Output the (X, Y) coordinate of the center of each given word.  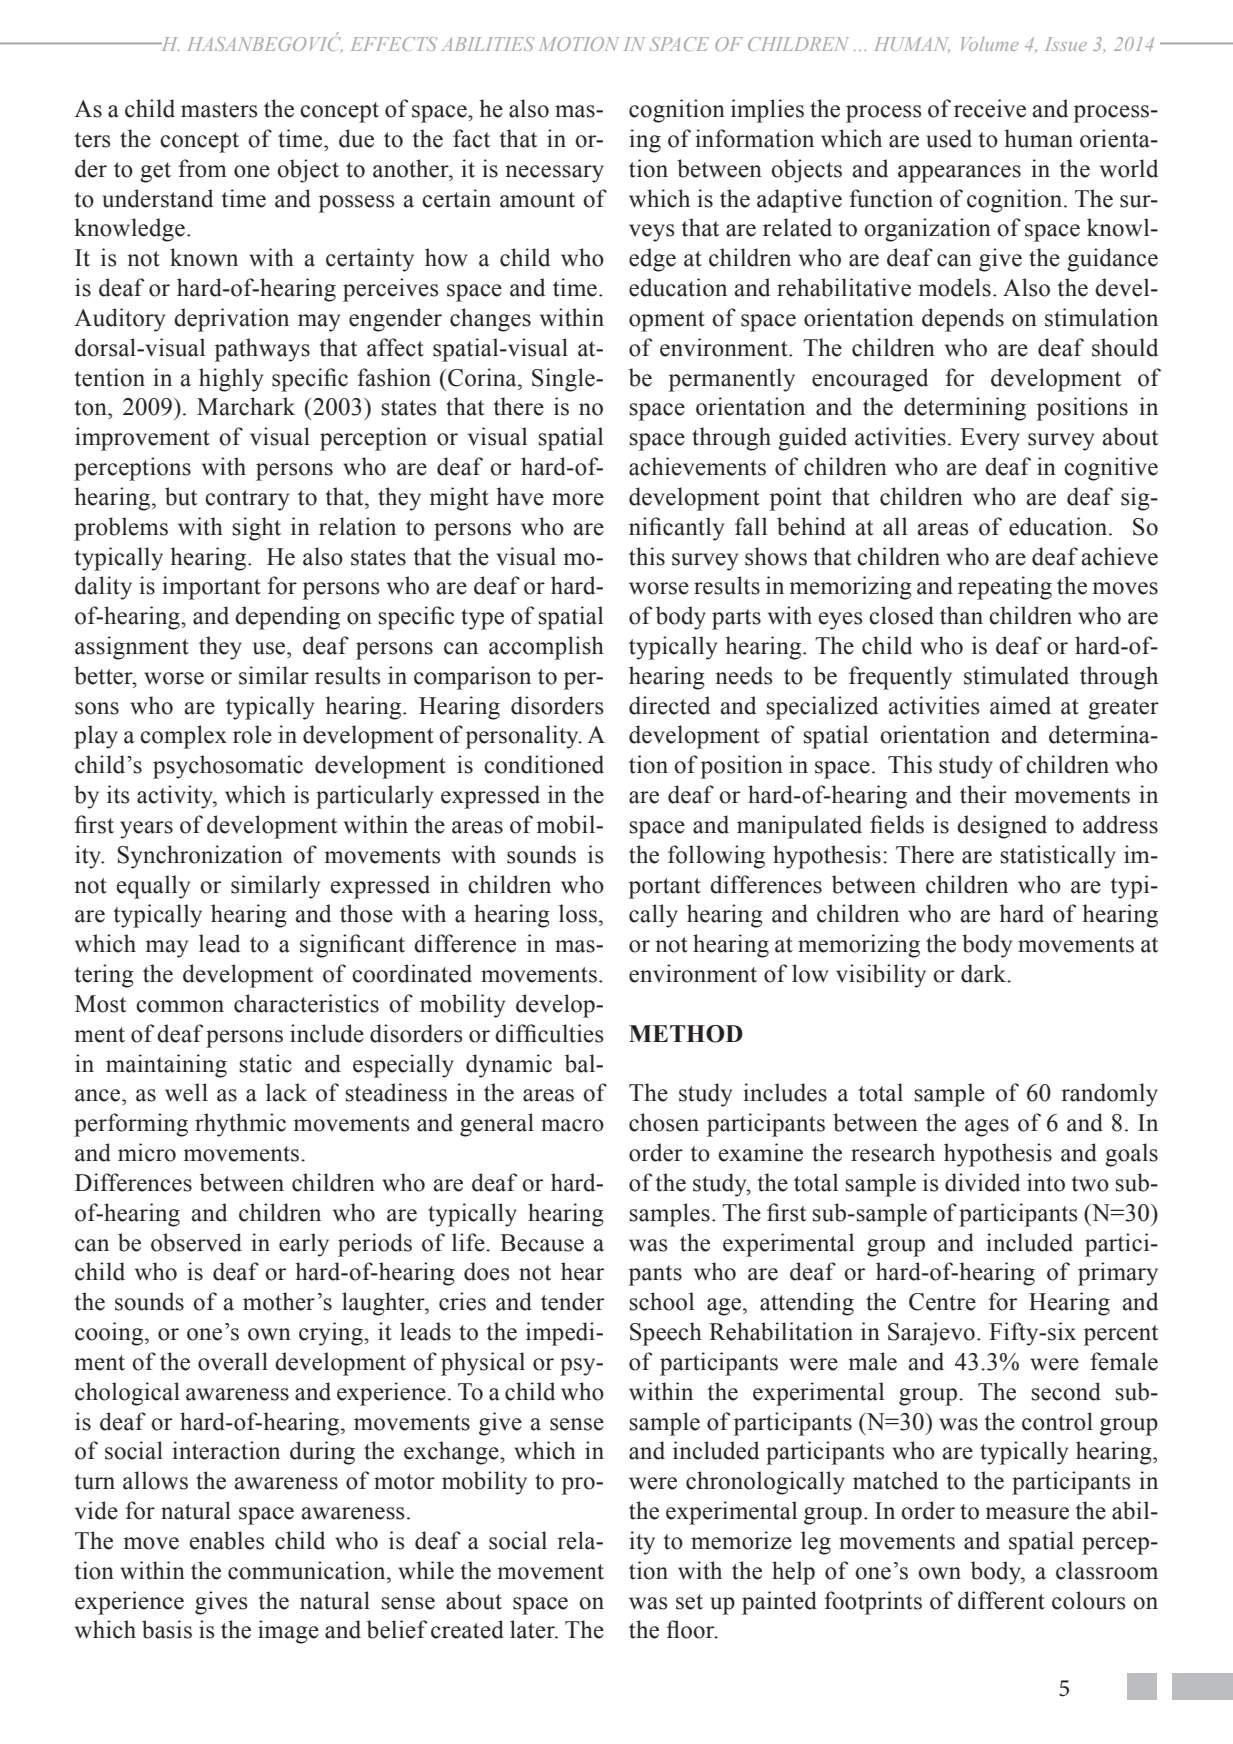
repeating (1005, 588)
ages (987, 1128)
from (202, 168)
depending (287, 618)
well (186, 1092)
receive (990, 108)
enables (227, 1540)
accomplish (546, 648)
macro (572, 1125)
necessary (554, 174)
